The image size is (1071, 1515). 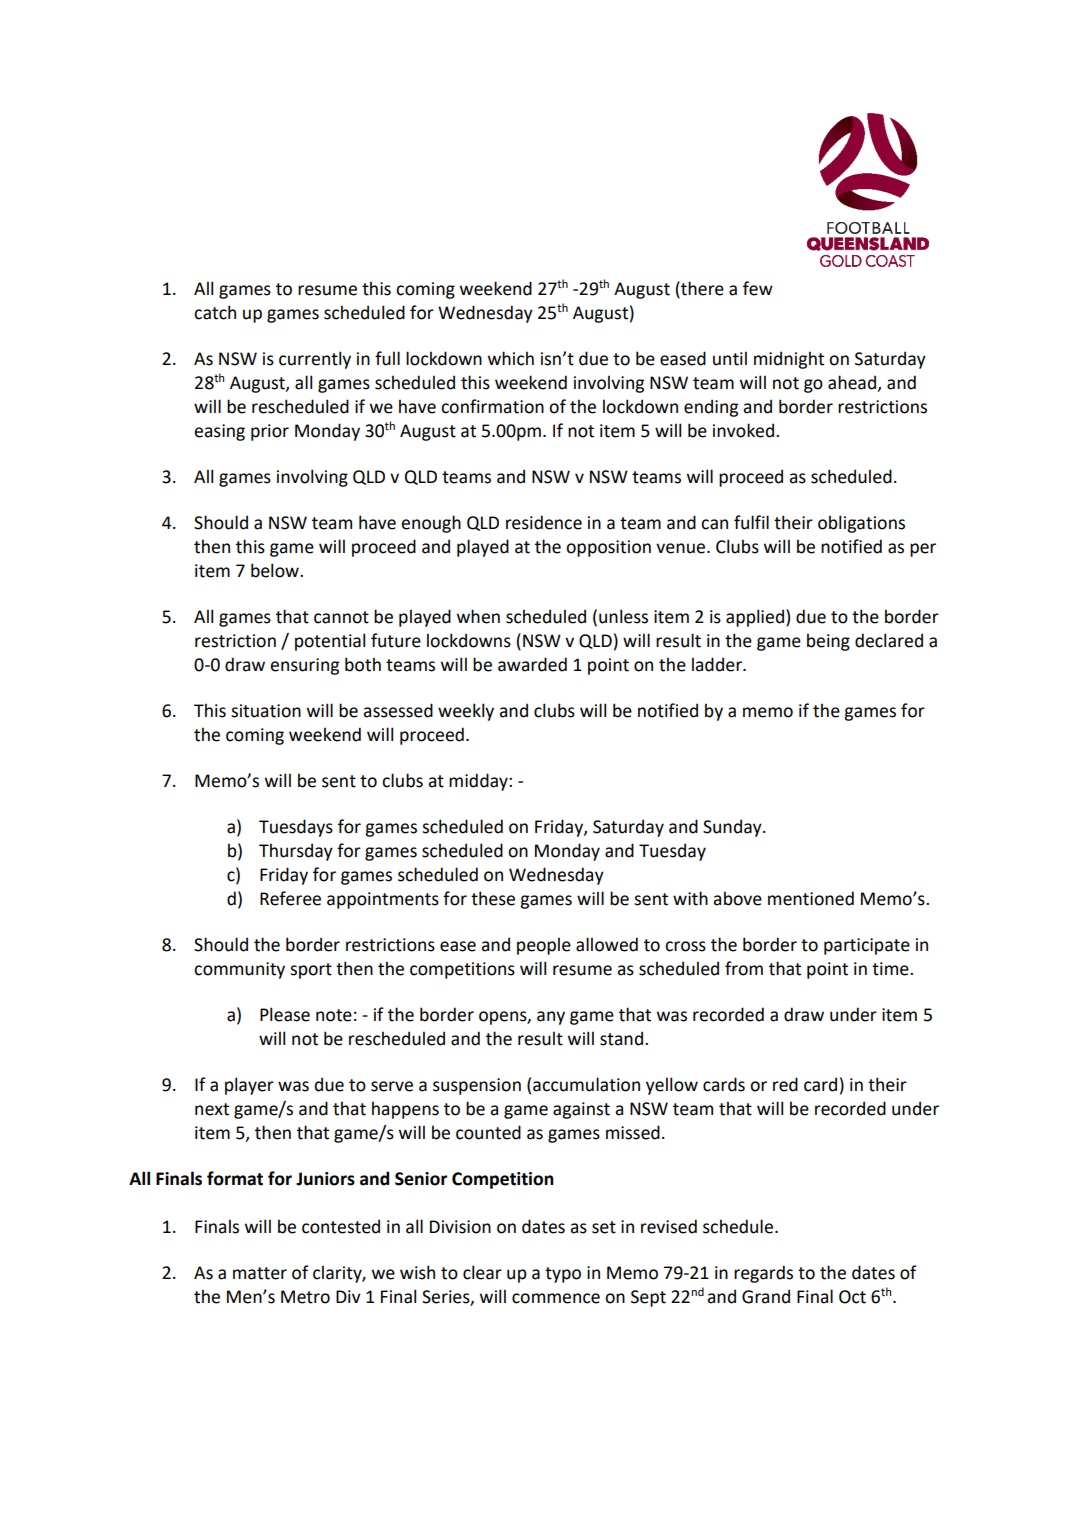 What do you see at coordinates (852, 1297) in the document?
I see `Oct` at bounding box center [852, 1297].
